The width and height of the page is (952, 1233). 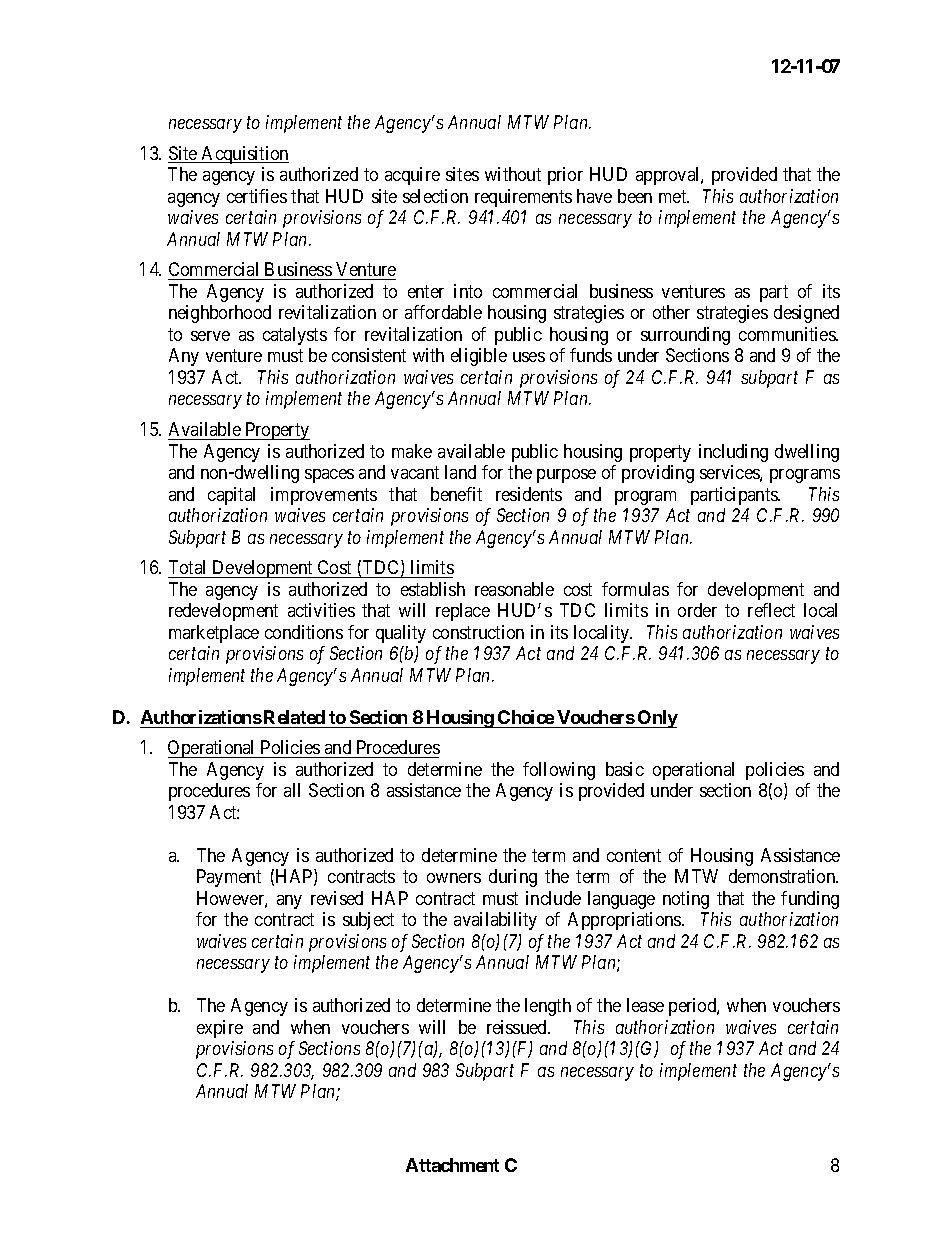 What do you see at coordinates (674, 196) in the page?
I see `met` at bounding box center [674, 196].
